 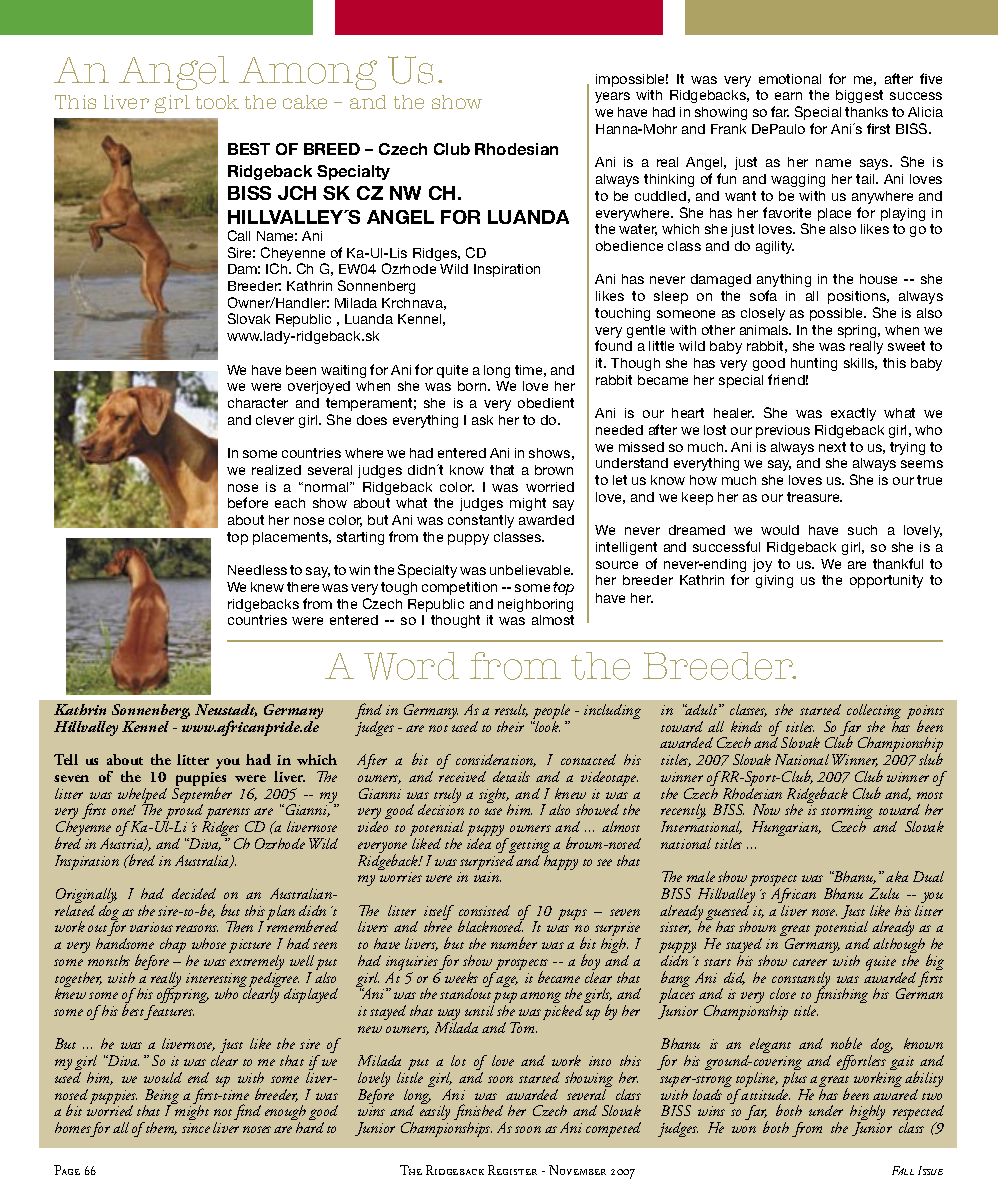 What do you see at coordinates (160, 1128) in the page?
I see `them` at bounding box center [160, 1128].
